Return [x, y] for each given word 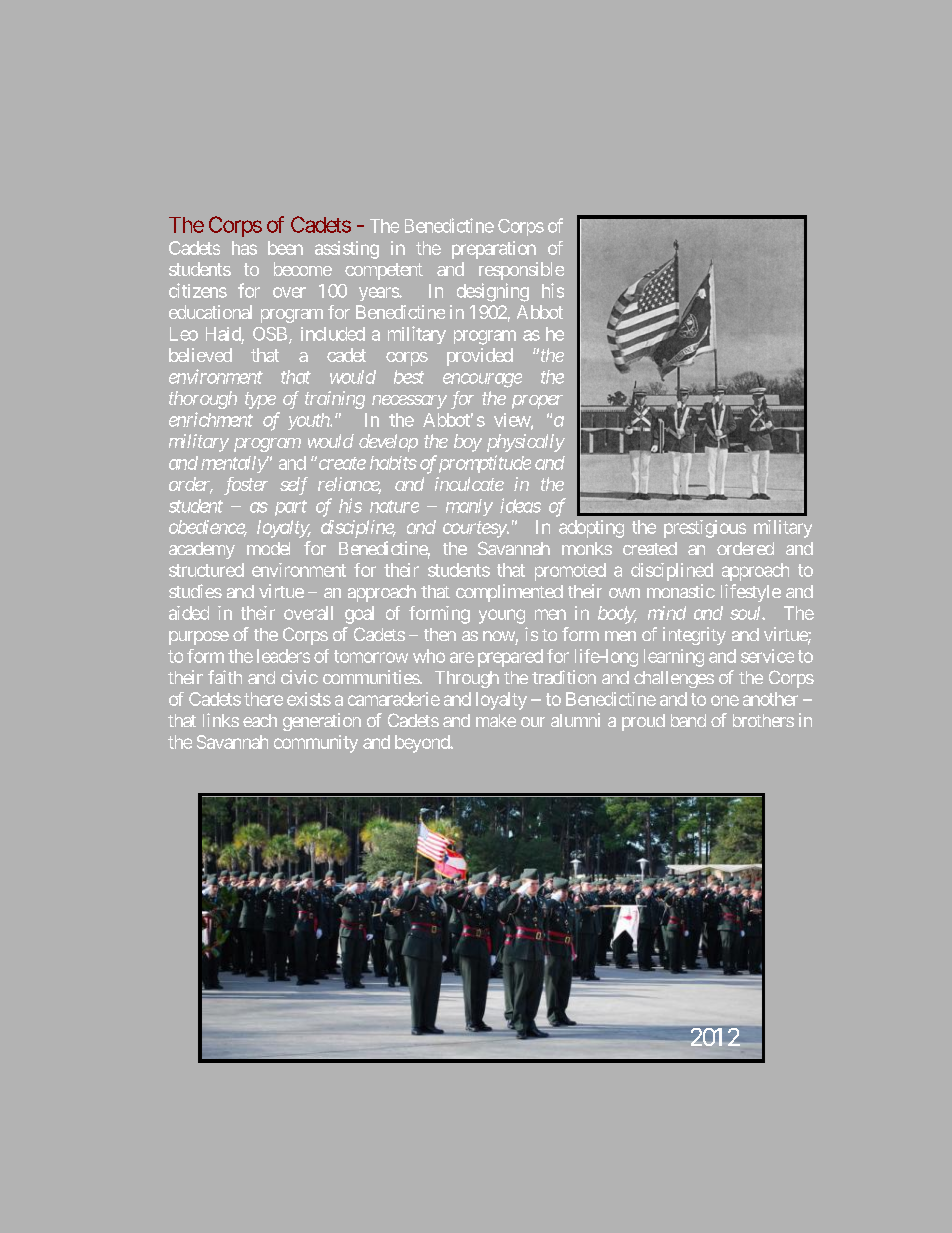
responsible [521, 271]
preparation [494, 250]
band [688, 720]
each [260, 720]
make [496, 720]
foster [246, 486]
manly [469, 507]
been [285, 248]
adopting [591, 529]
